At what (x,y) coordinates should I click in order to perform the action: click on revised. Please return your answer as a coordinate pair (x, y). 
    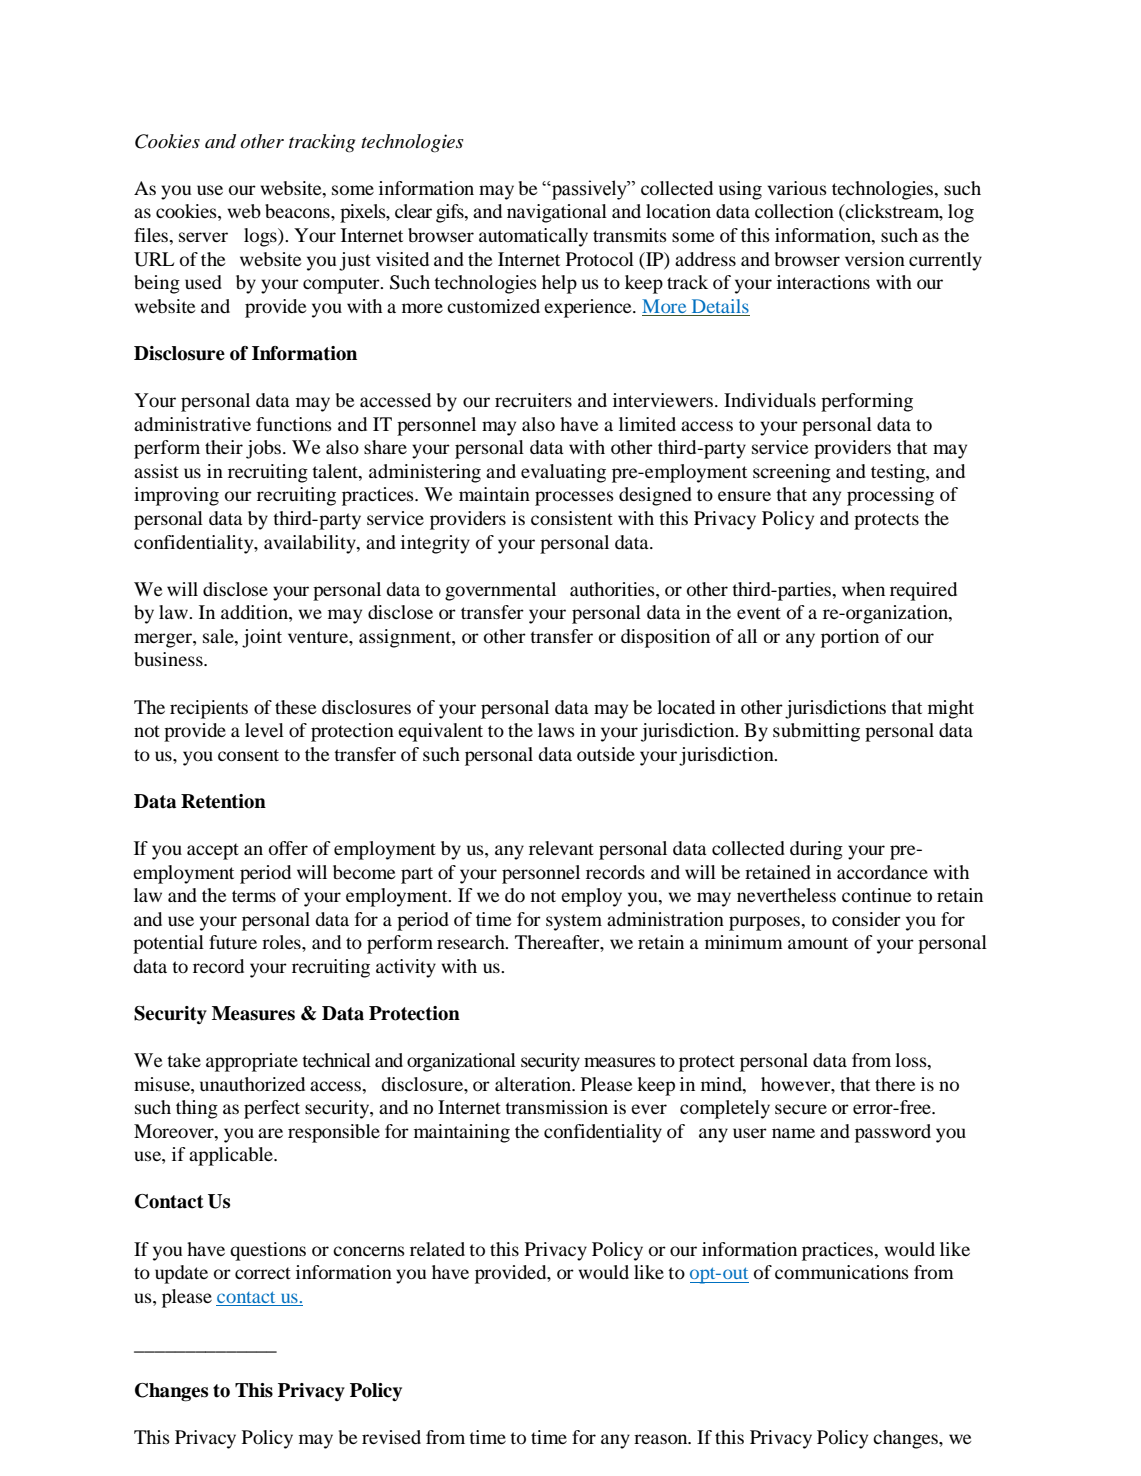
    Looking at the image, I should click on (391, 1437).
